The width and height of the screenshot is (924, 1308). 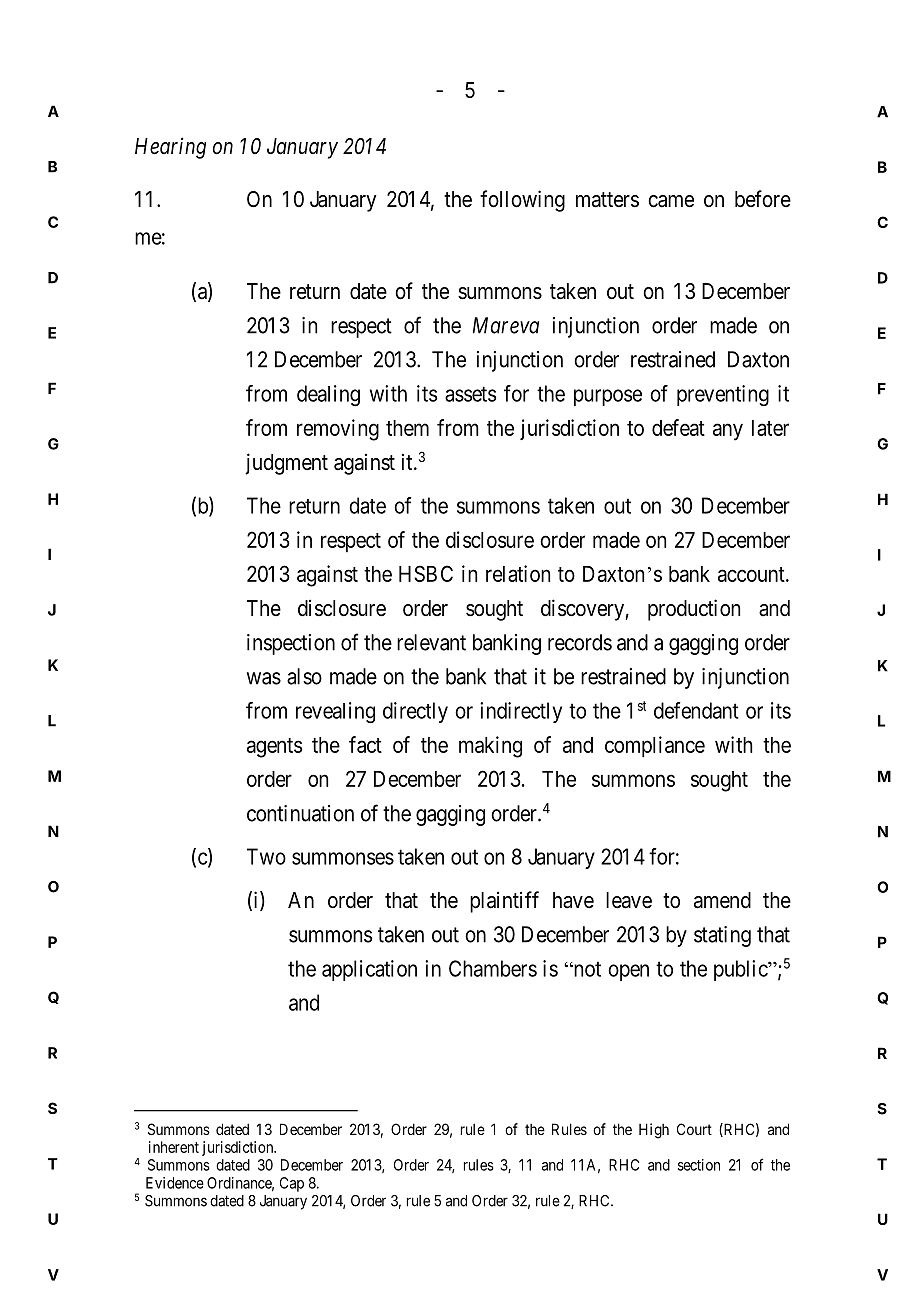 What do you see at coordinates (266, 856) in the screenshot?
I see `Two` at bounding box center [266, 856].
